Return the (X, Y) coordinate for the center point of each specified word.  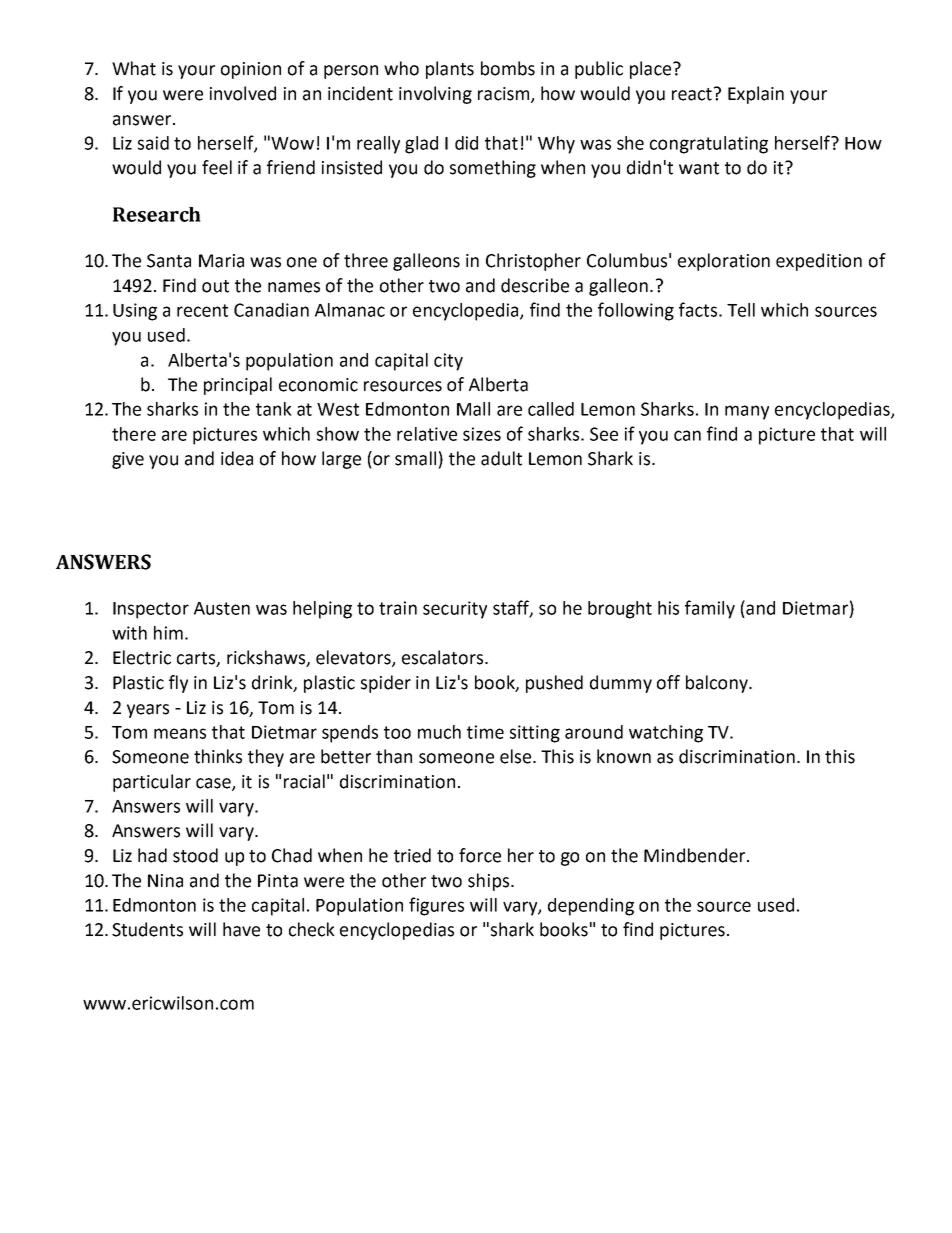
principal (238, 386)
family (710, 609)
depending (591, 907)
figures (436, 906)
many (747, 412)
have (241, 929)
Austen (222, 608)
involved (243, 93)
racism (505, 95)
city (448, 362)
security (455, 610)
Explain (756, 95)
